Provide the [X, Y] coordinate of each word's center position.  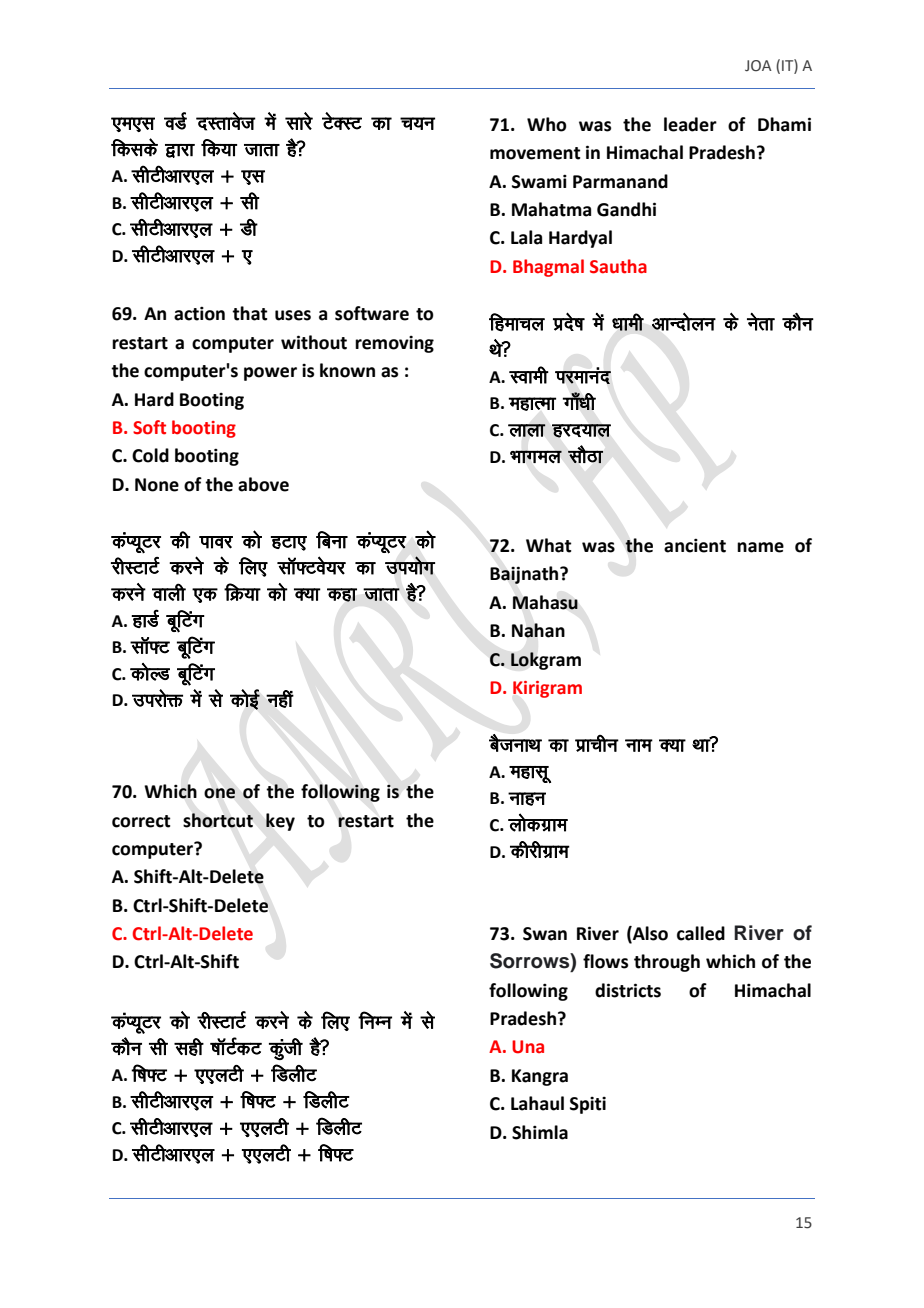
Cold [150, 455]
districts [628, 990]
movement [535, 153]
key [280, 822]
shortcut [218, 820]
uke [639, 745]
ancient [695, 545]
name [760, 547]
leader [690, 124]
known [347, 370]
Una [528, 1047]
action [199, 313]
